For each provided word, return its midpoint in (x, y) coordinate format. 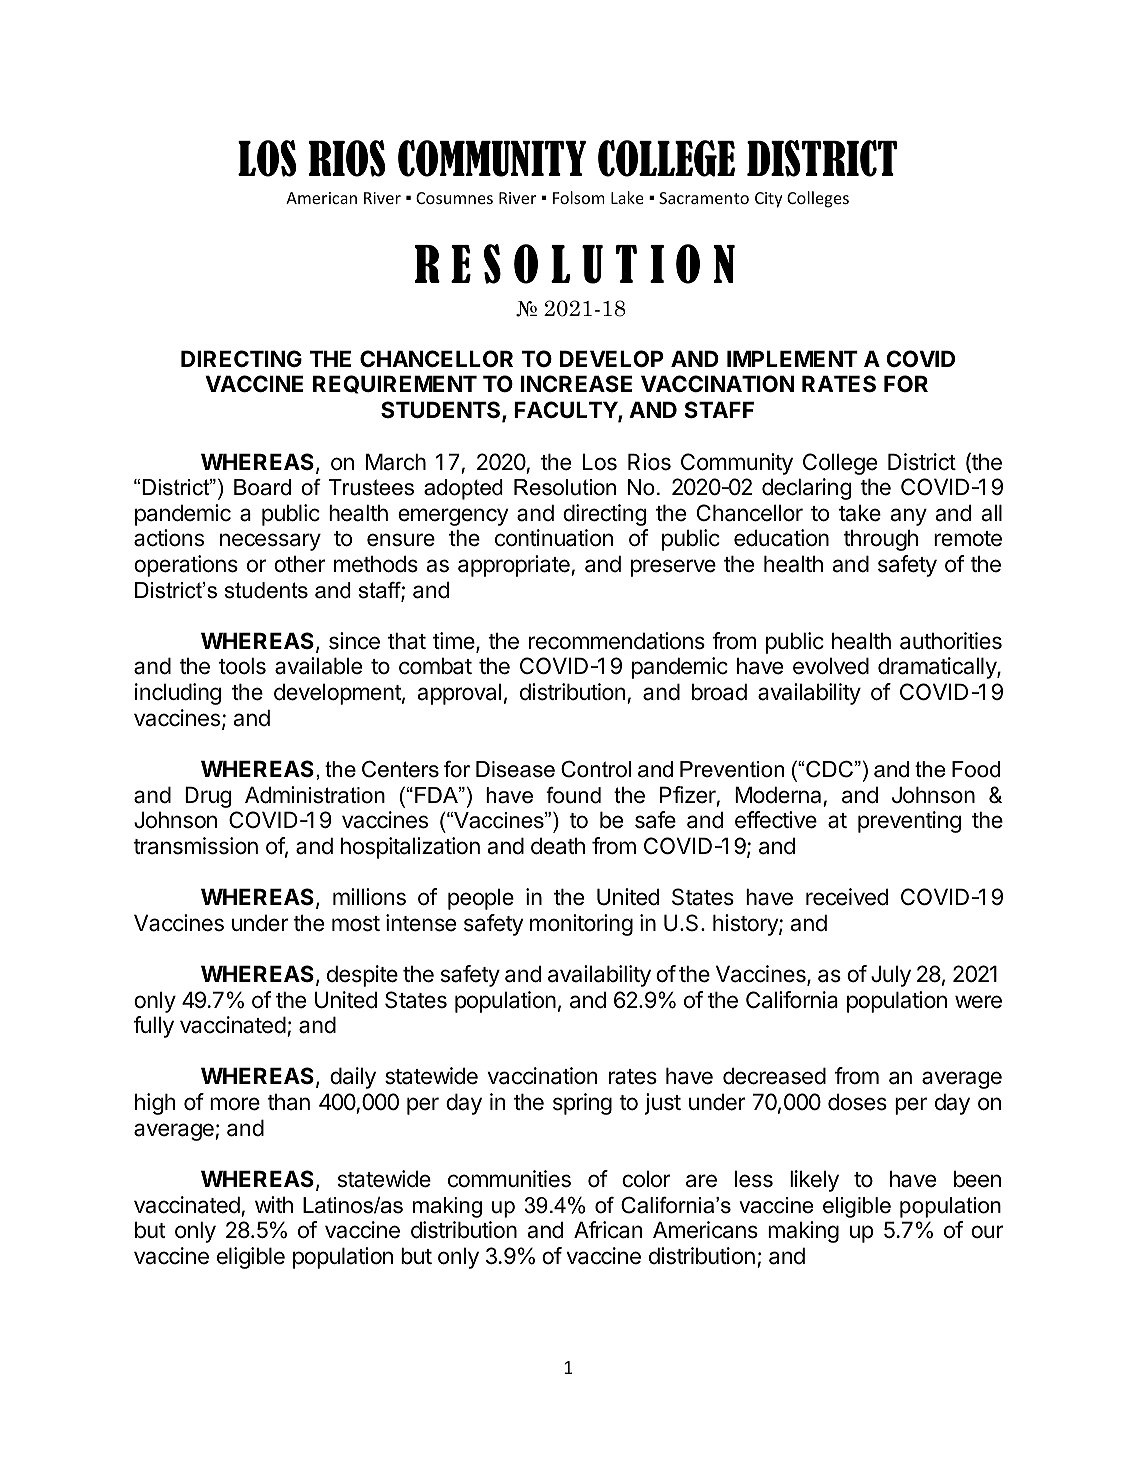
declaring (806, 489)
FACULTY (566, 411)
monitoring (581, 925)
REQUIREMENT (395, 384)
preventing (909, 822)
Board (262, 487)
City (768, 200)
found (573, 795)
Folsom (579, 197)
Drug (208, 797)
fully (153, 1027)
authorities (951, 641)
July (891, 976)
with (274, 1204)
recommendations (617, 641)
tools (242, 666)
